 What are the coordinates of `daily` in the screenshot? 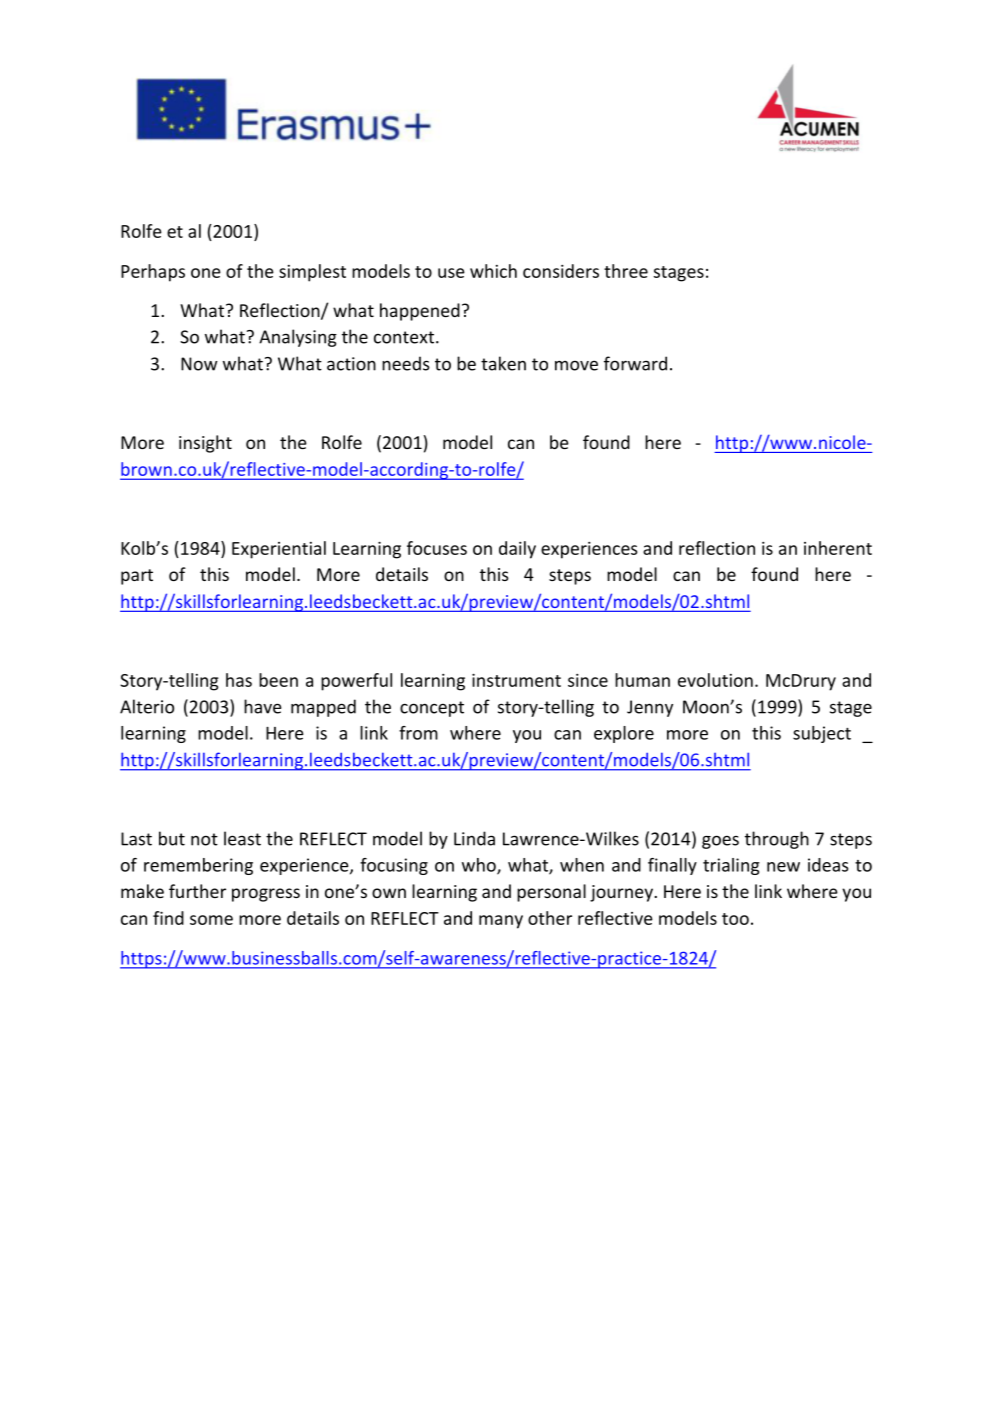 It's located at (517, 550).
